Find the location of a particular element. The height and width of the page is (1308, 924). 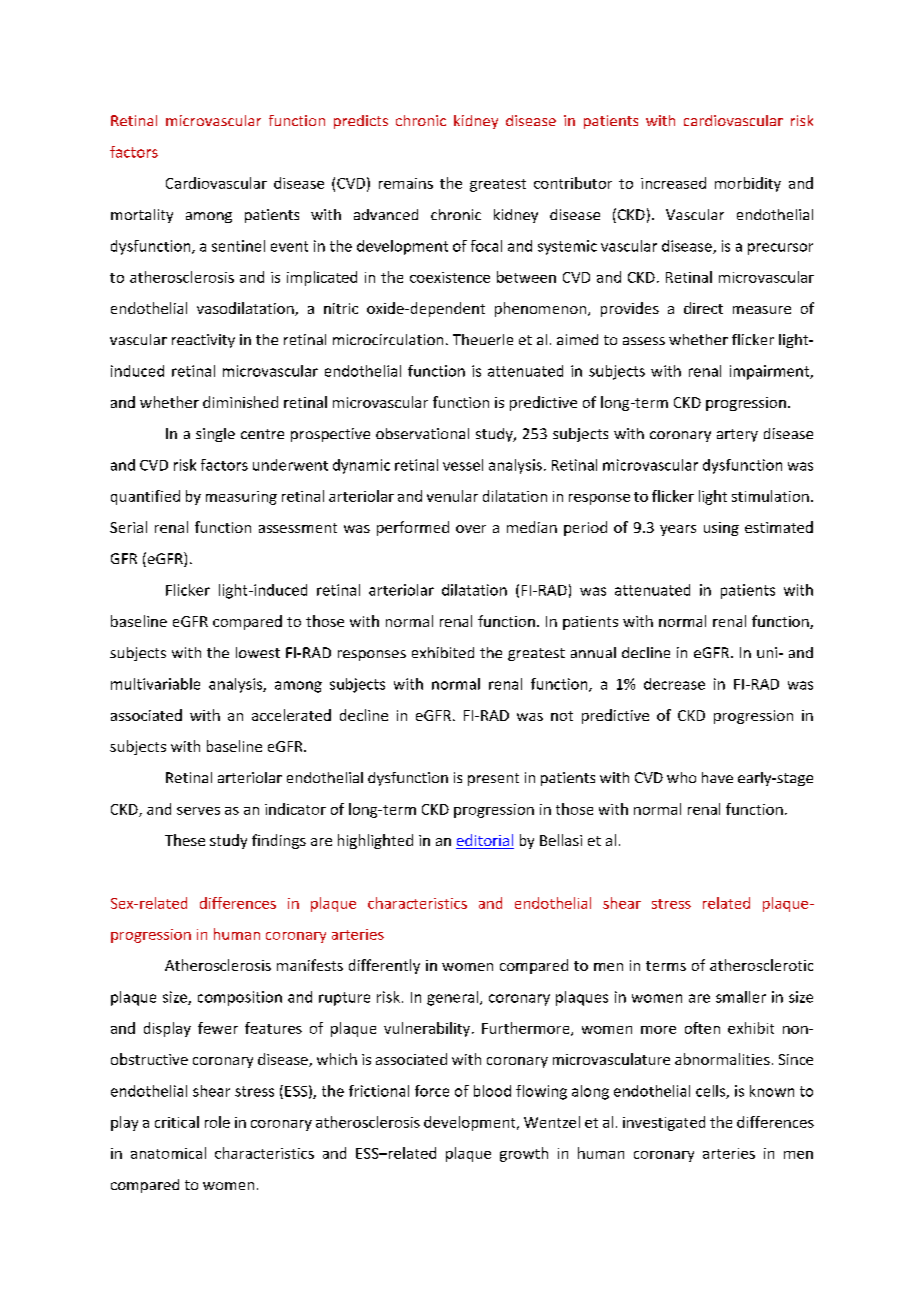

artery is located at coordinates (737, 435).
